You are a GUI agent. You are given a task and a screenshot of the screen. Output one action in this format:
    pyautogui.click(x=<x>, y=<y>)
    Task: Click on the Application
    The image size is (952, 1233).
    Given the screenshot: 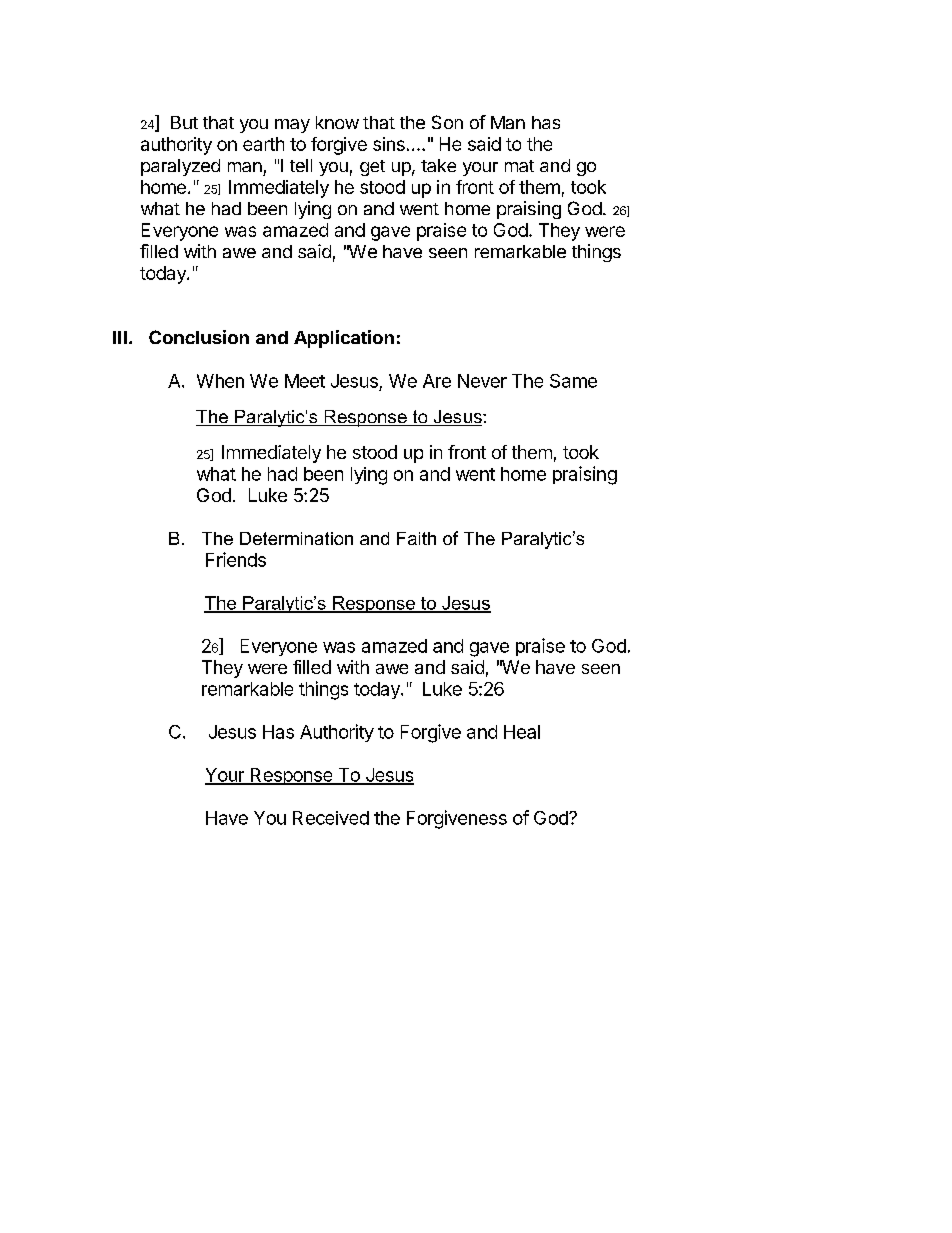 What is the action you would take?
    pyautogui.click(x=344, y=339)
